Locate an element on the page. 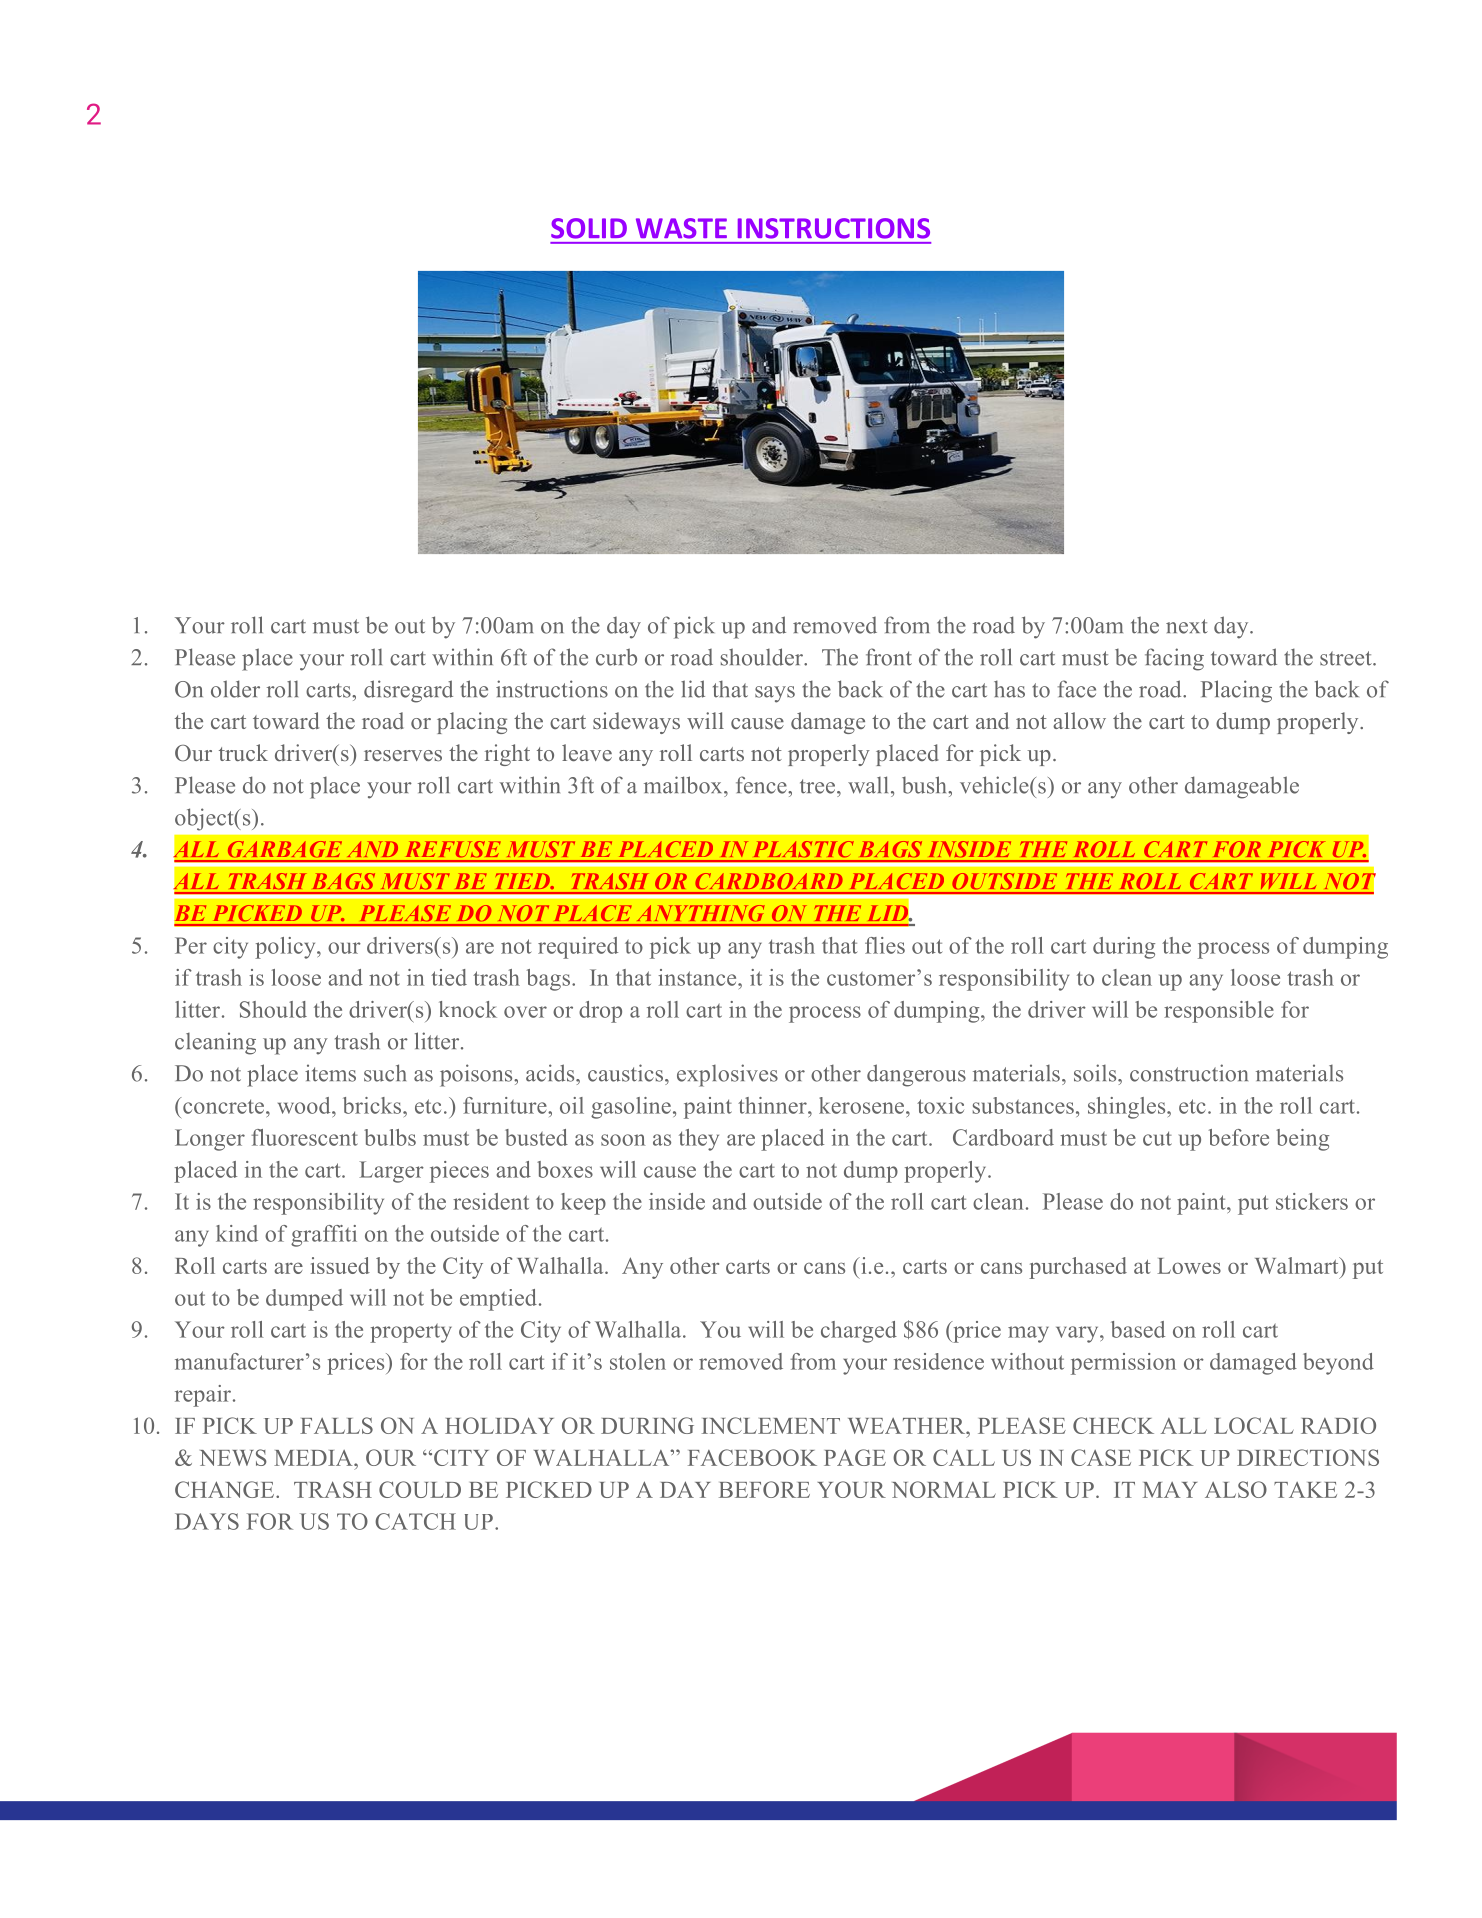 The height and width of the page is (1918, 1482). SOLID is located at coordinates (589, 228).
